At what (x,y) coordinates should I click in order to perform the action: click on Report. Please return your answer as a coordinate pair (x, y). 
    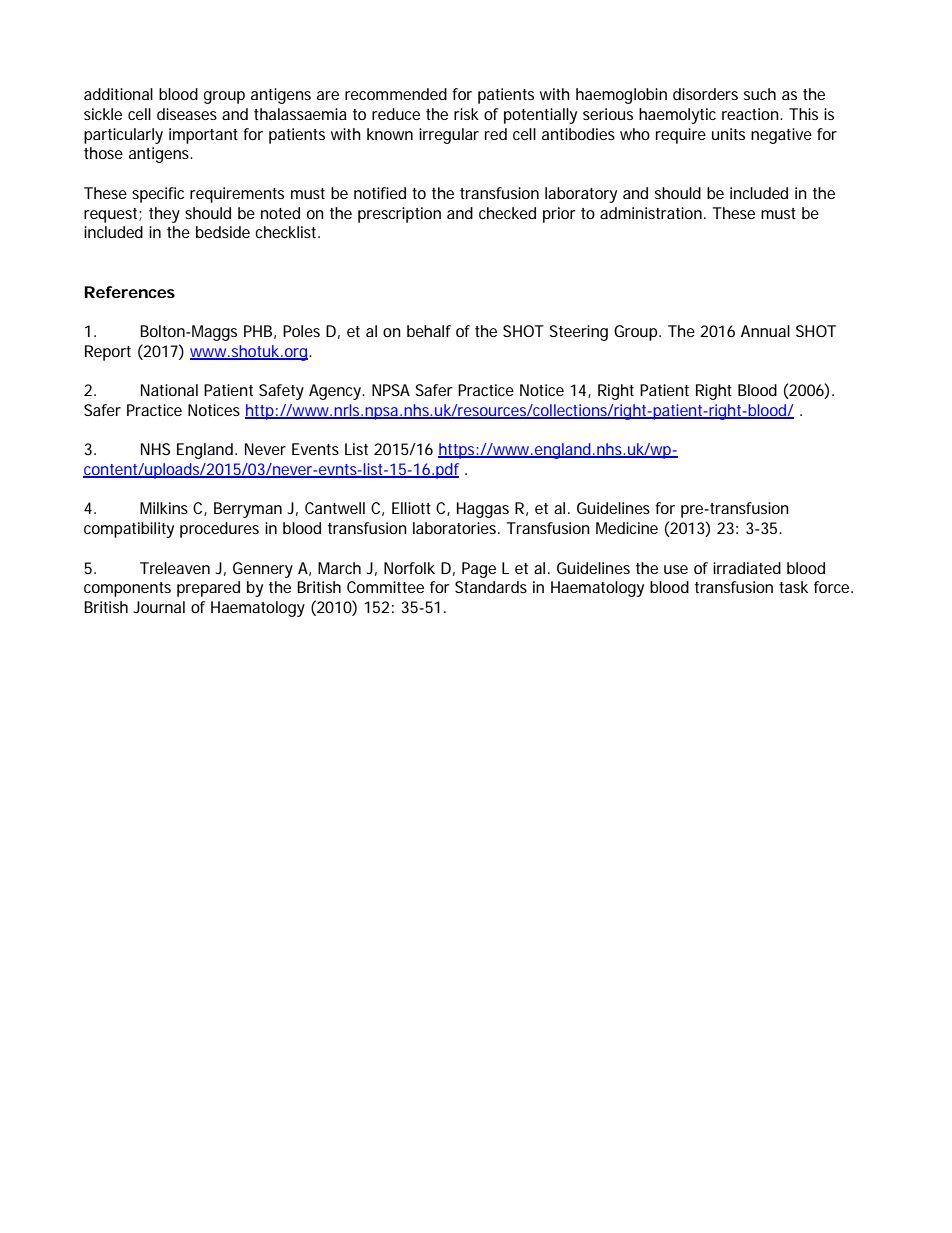
    Looking at the image, I should click on (108, 353).
